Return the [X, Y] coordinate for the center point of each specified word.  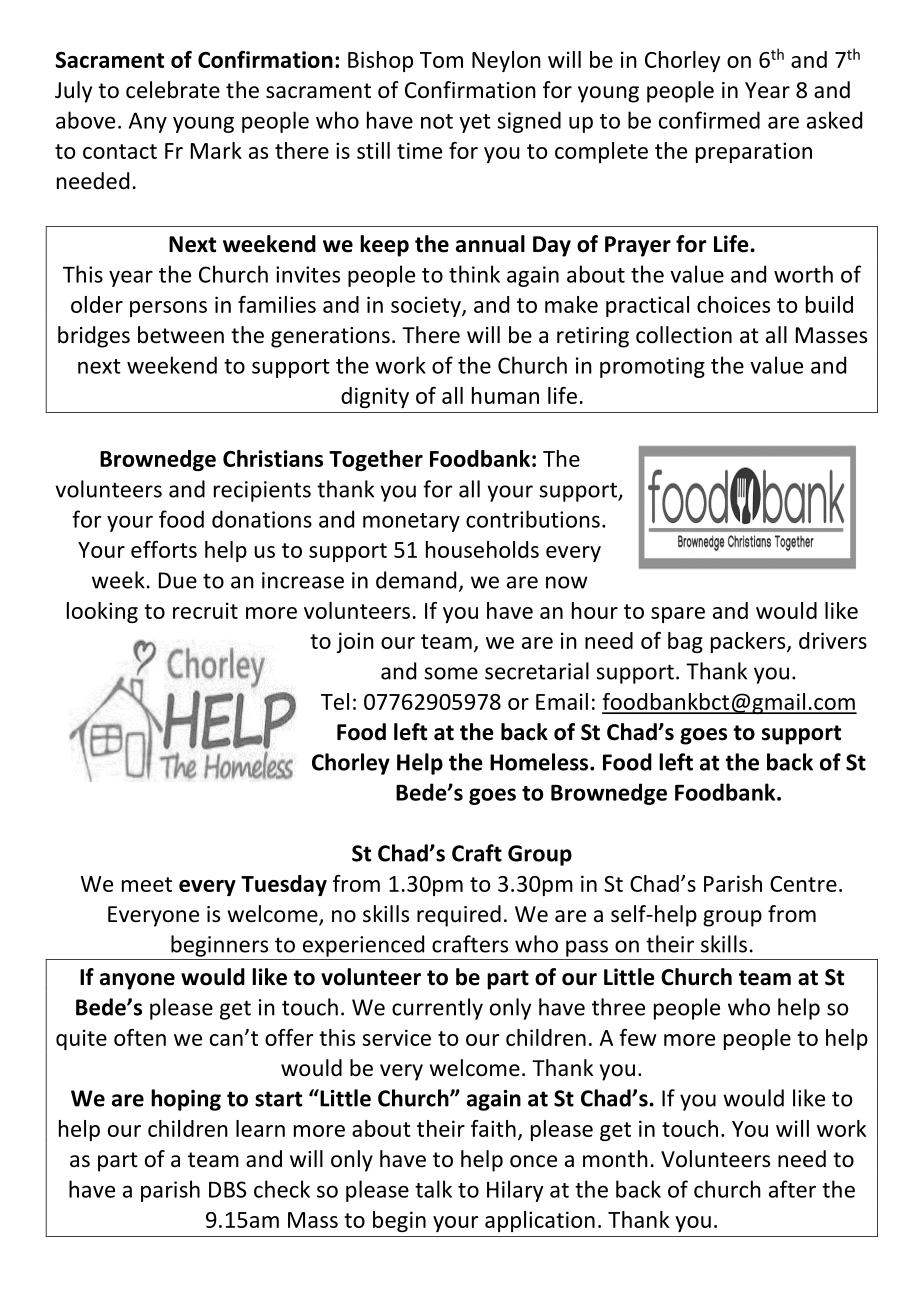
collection [684, 335]
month [615, 1159]
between [181, 335]
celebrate [173, 90]
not [437, 121]
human [505, 395]
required [459, 916]
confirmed [709, 120]
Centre [803, 884]
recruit [205, 610]
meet [147, 884]
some [451, 673]
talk [433, 1189]
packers [749, 642]
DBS [228, 1189]
